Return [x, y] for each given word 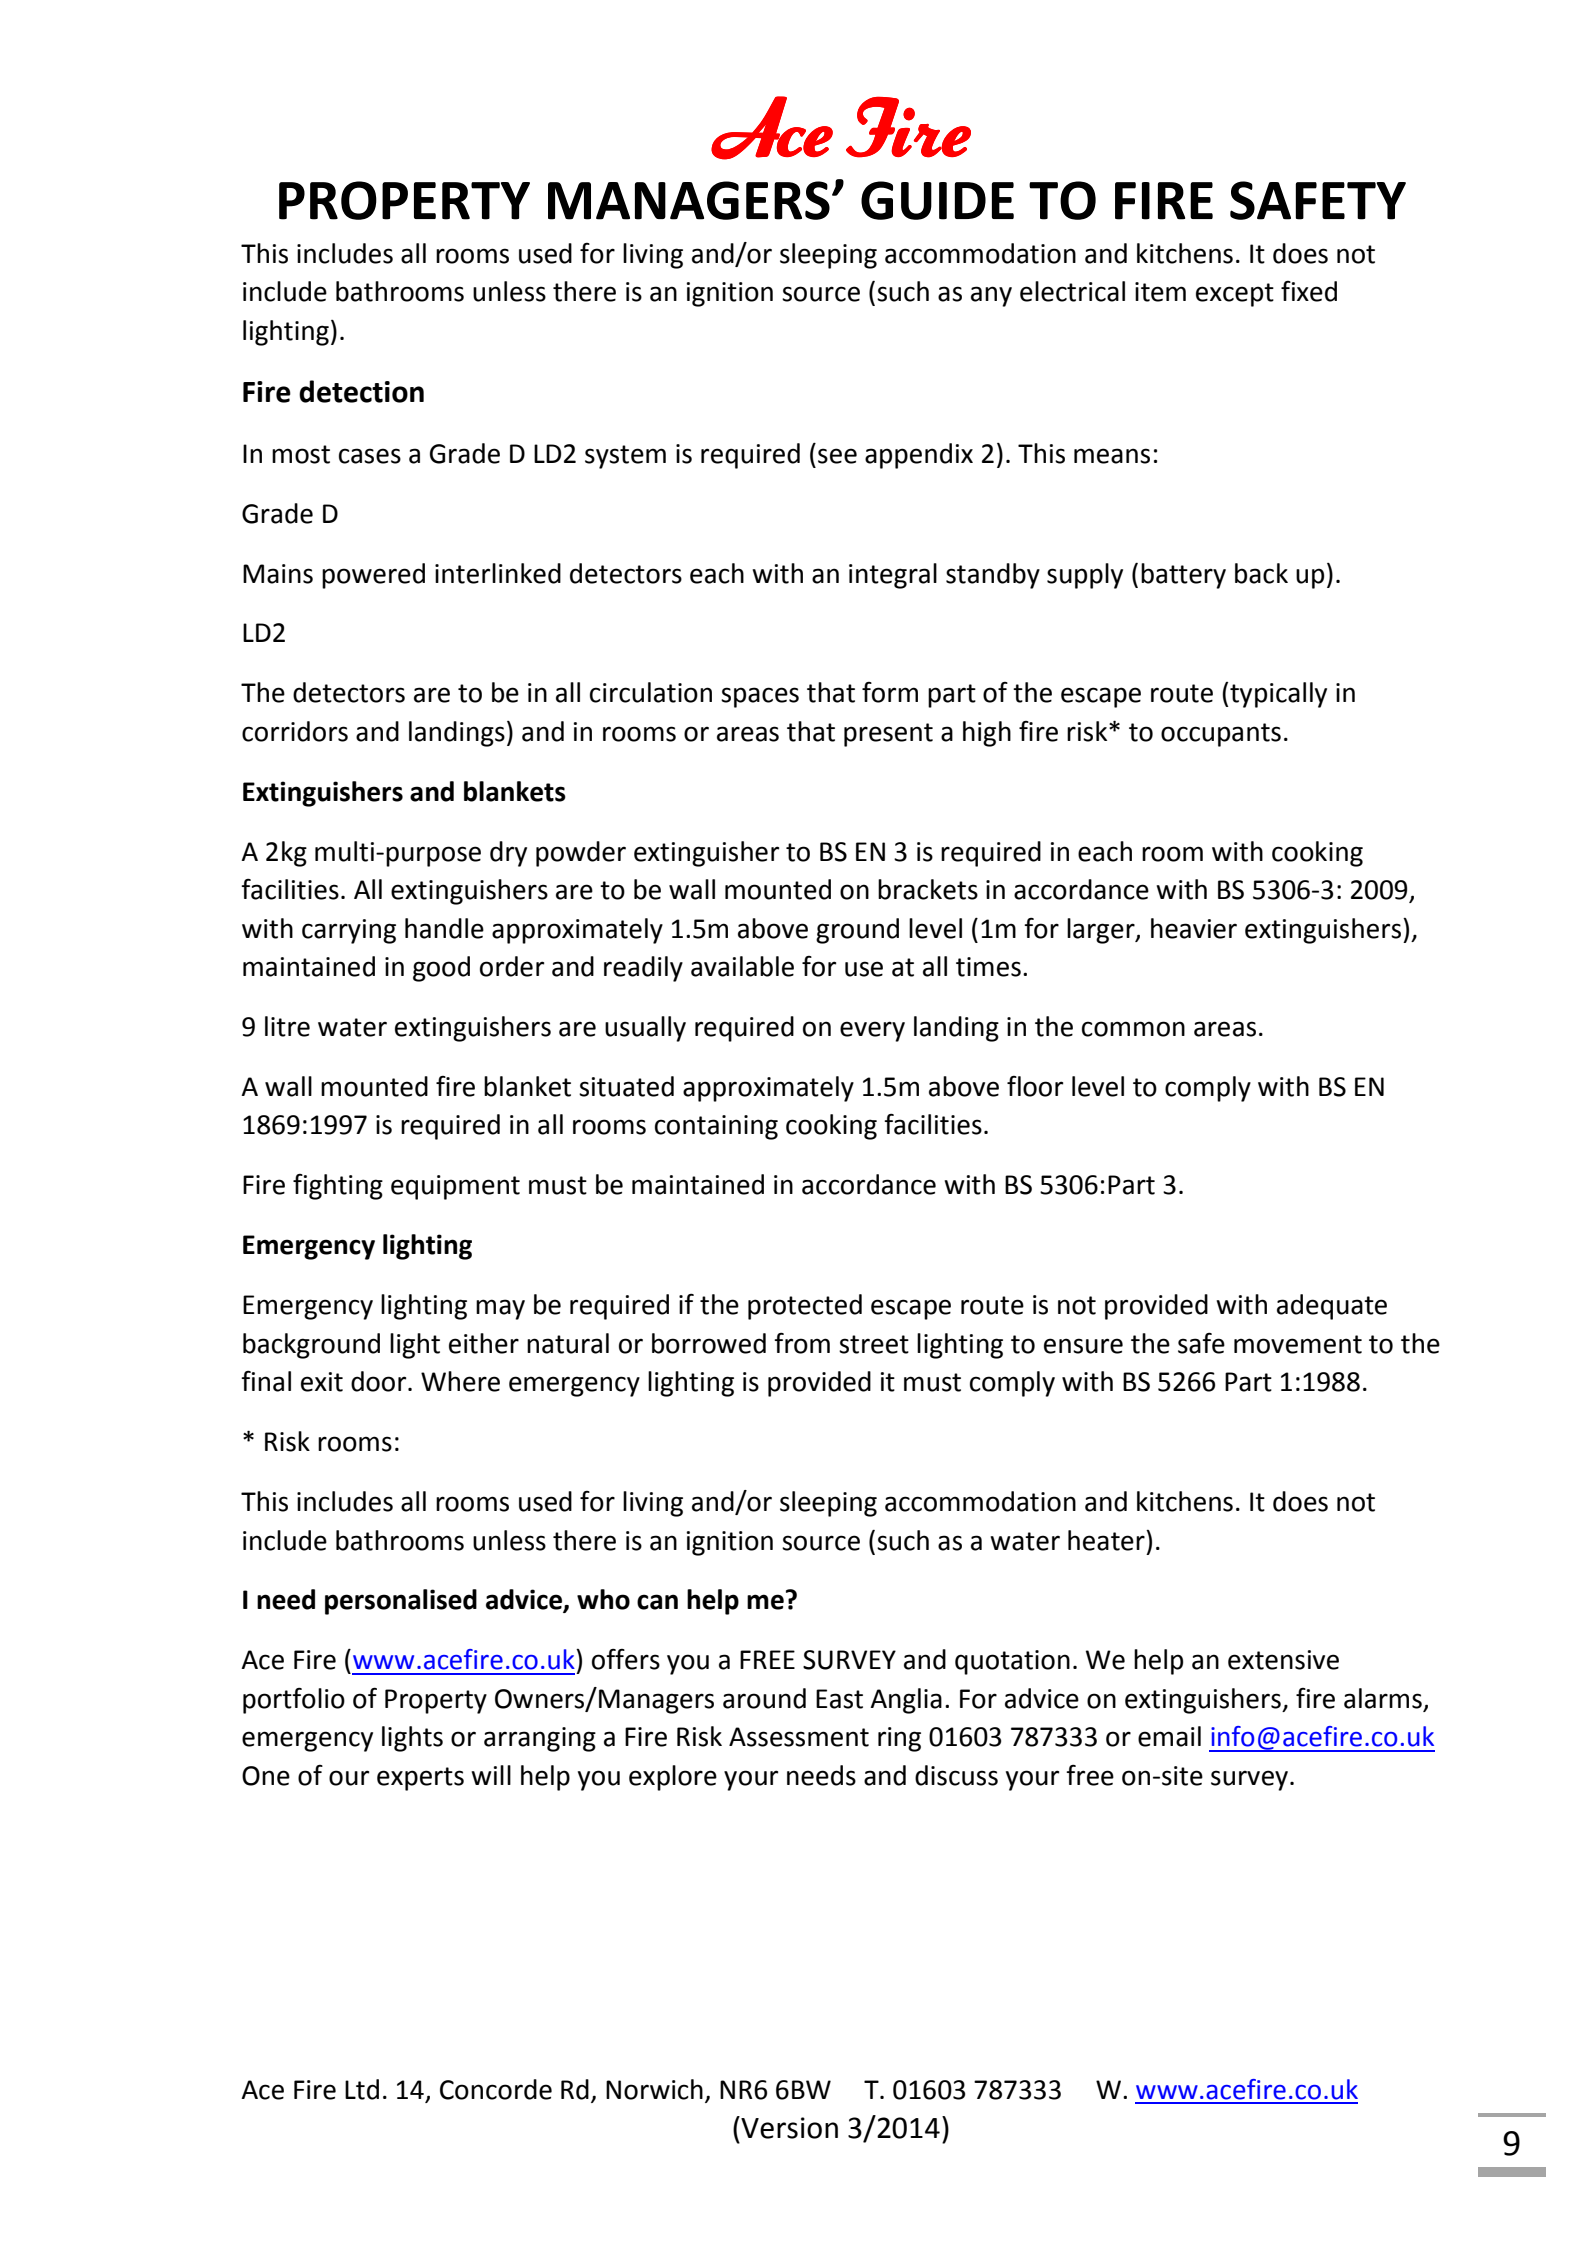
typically [1278, 695]
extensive [1283, 1660]
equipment [455, 1187]
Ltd [362, 2089]
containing [716, 1127]
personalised [401, 1602]
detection [361, 391]
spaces [760, 697]
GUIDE [937, 200]
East [839, 1699]
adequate [1332, 1307]
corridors [295, 731]
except [1235, 295]
